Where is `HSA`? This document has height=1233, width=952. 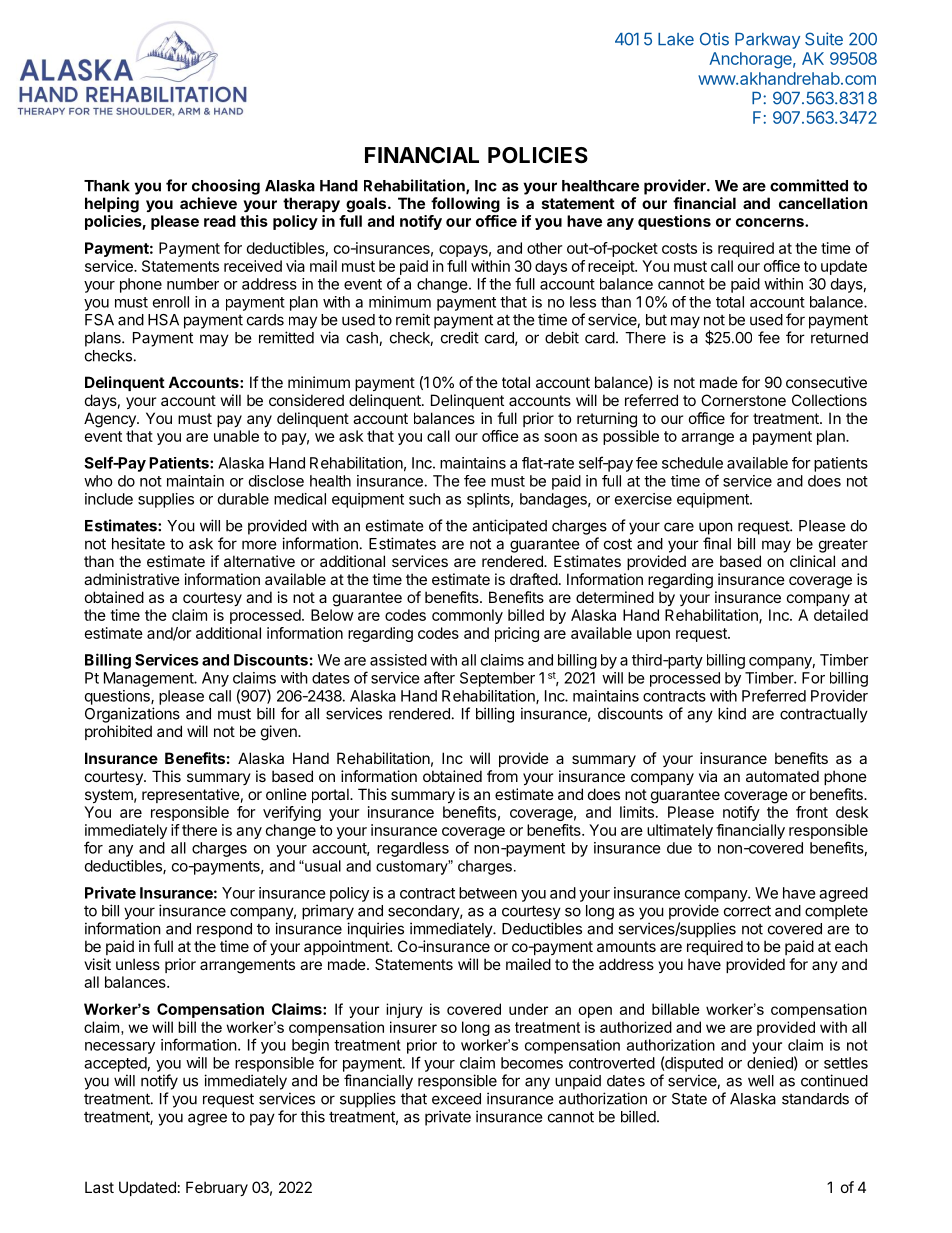
HSA is located at coordinates (163, 320).
